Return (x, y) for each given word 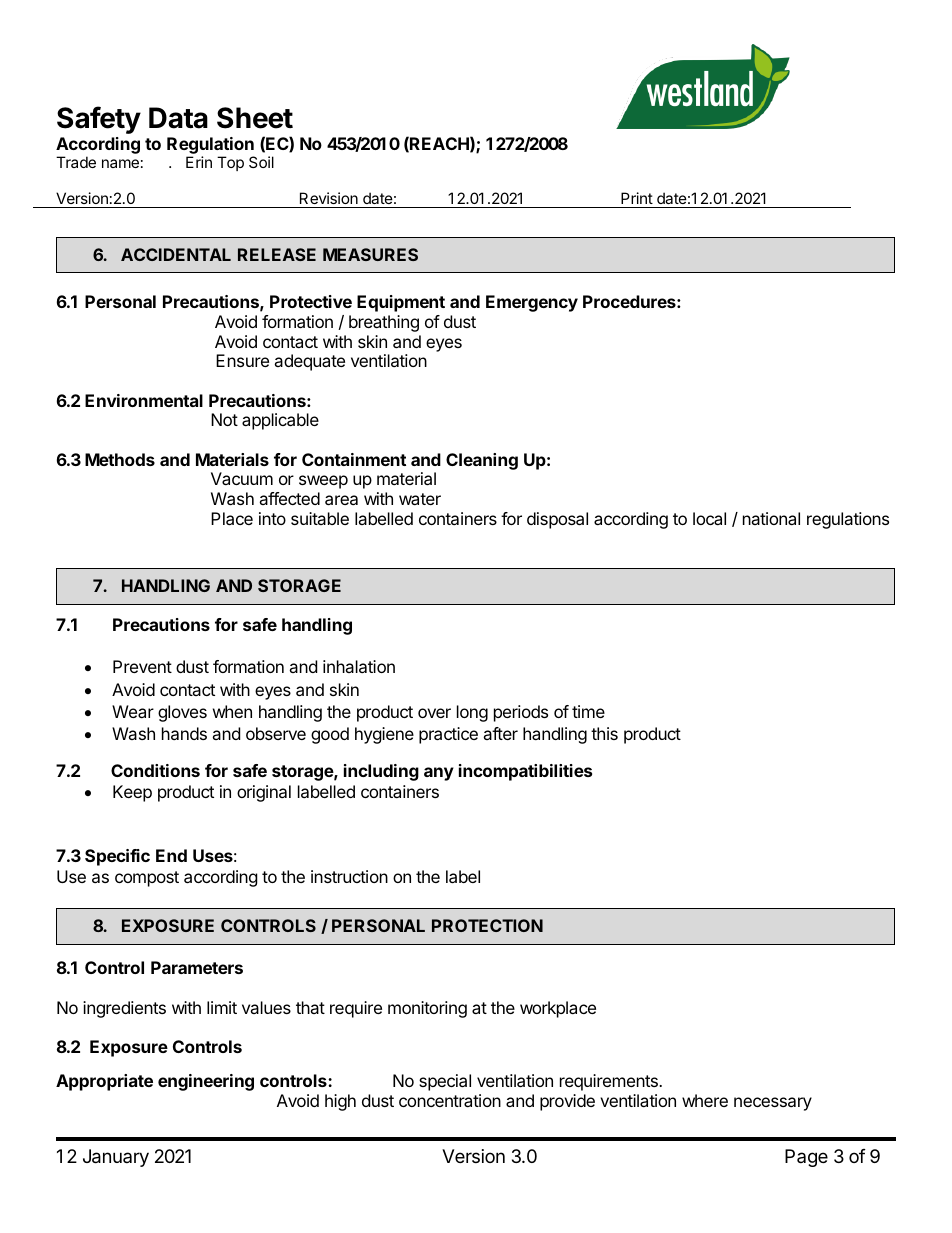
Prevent (142, 666)
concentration (450, 1100)
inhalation (359, 666)
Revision (329, 198)
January (116, 1158)
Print (637, 198)
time (588, 711)
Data (178, 118)
